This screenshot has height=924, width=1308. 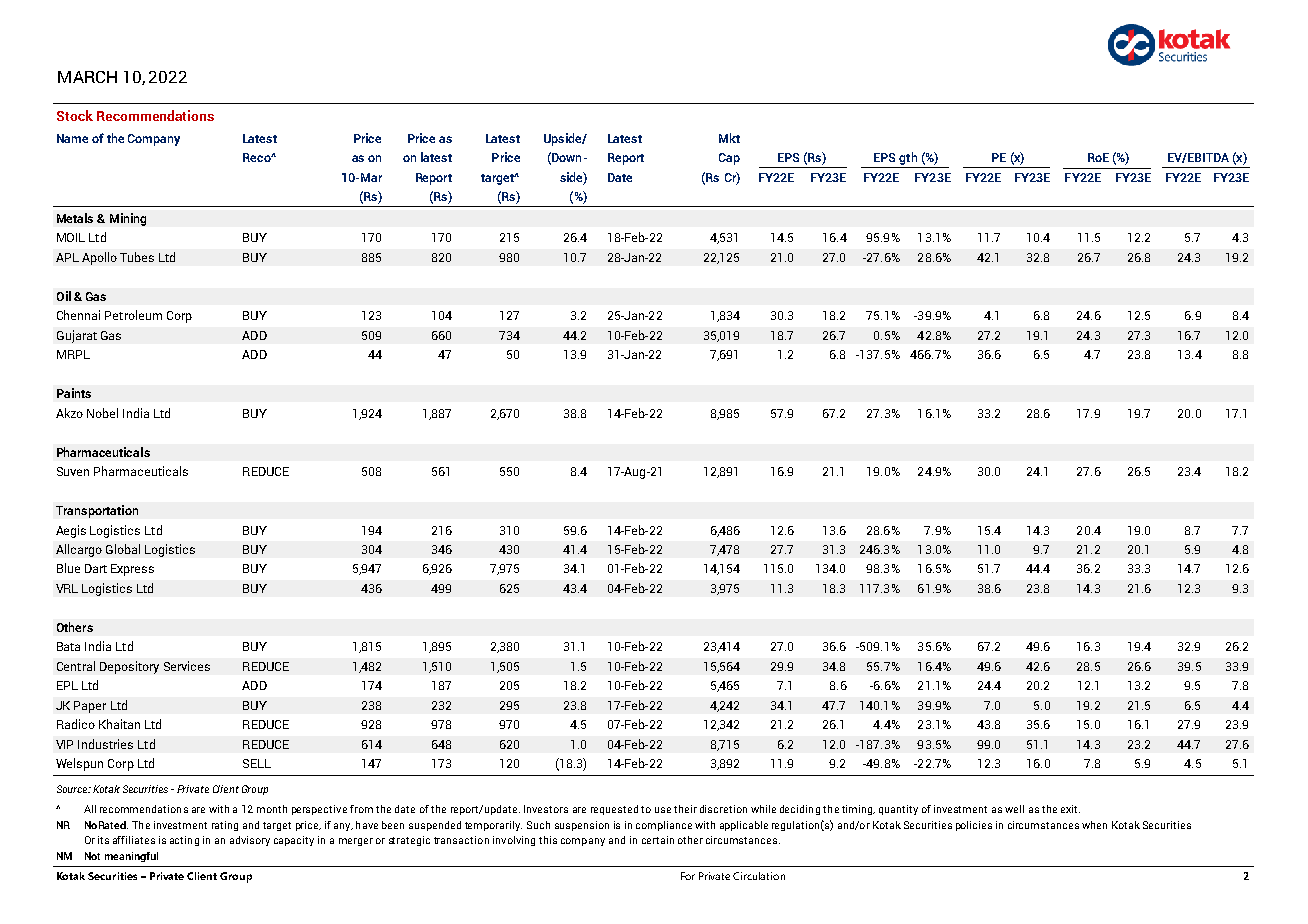 I want to click on Nobel, so click(x=102, y=413).
